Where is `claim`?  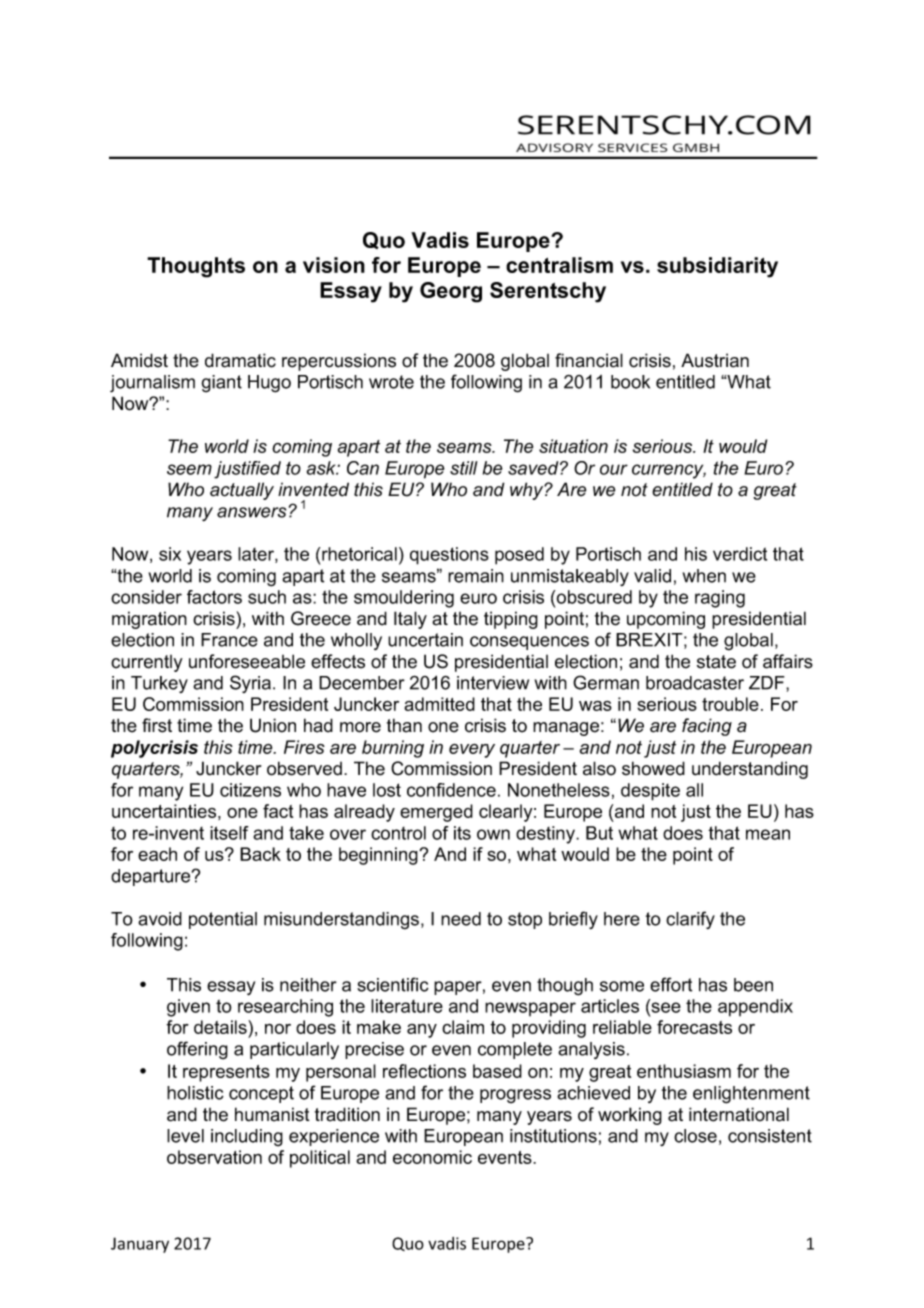
claim is located at coordinates (463, 1027).
